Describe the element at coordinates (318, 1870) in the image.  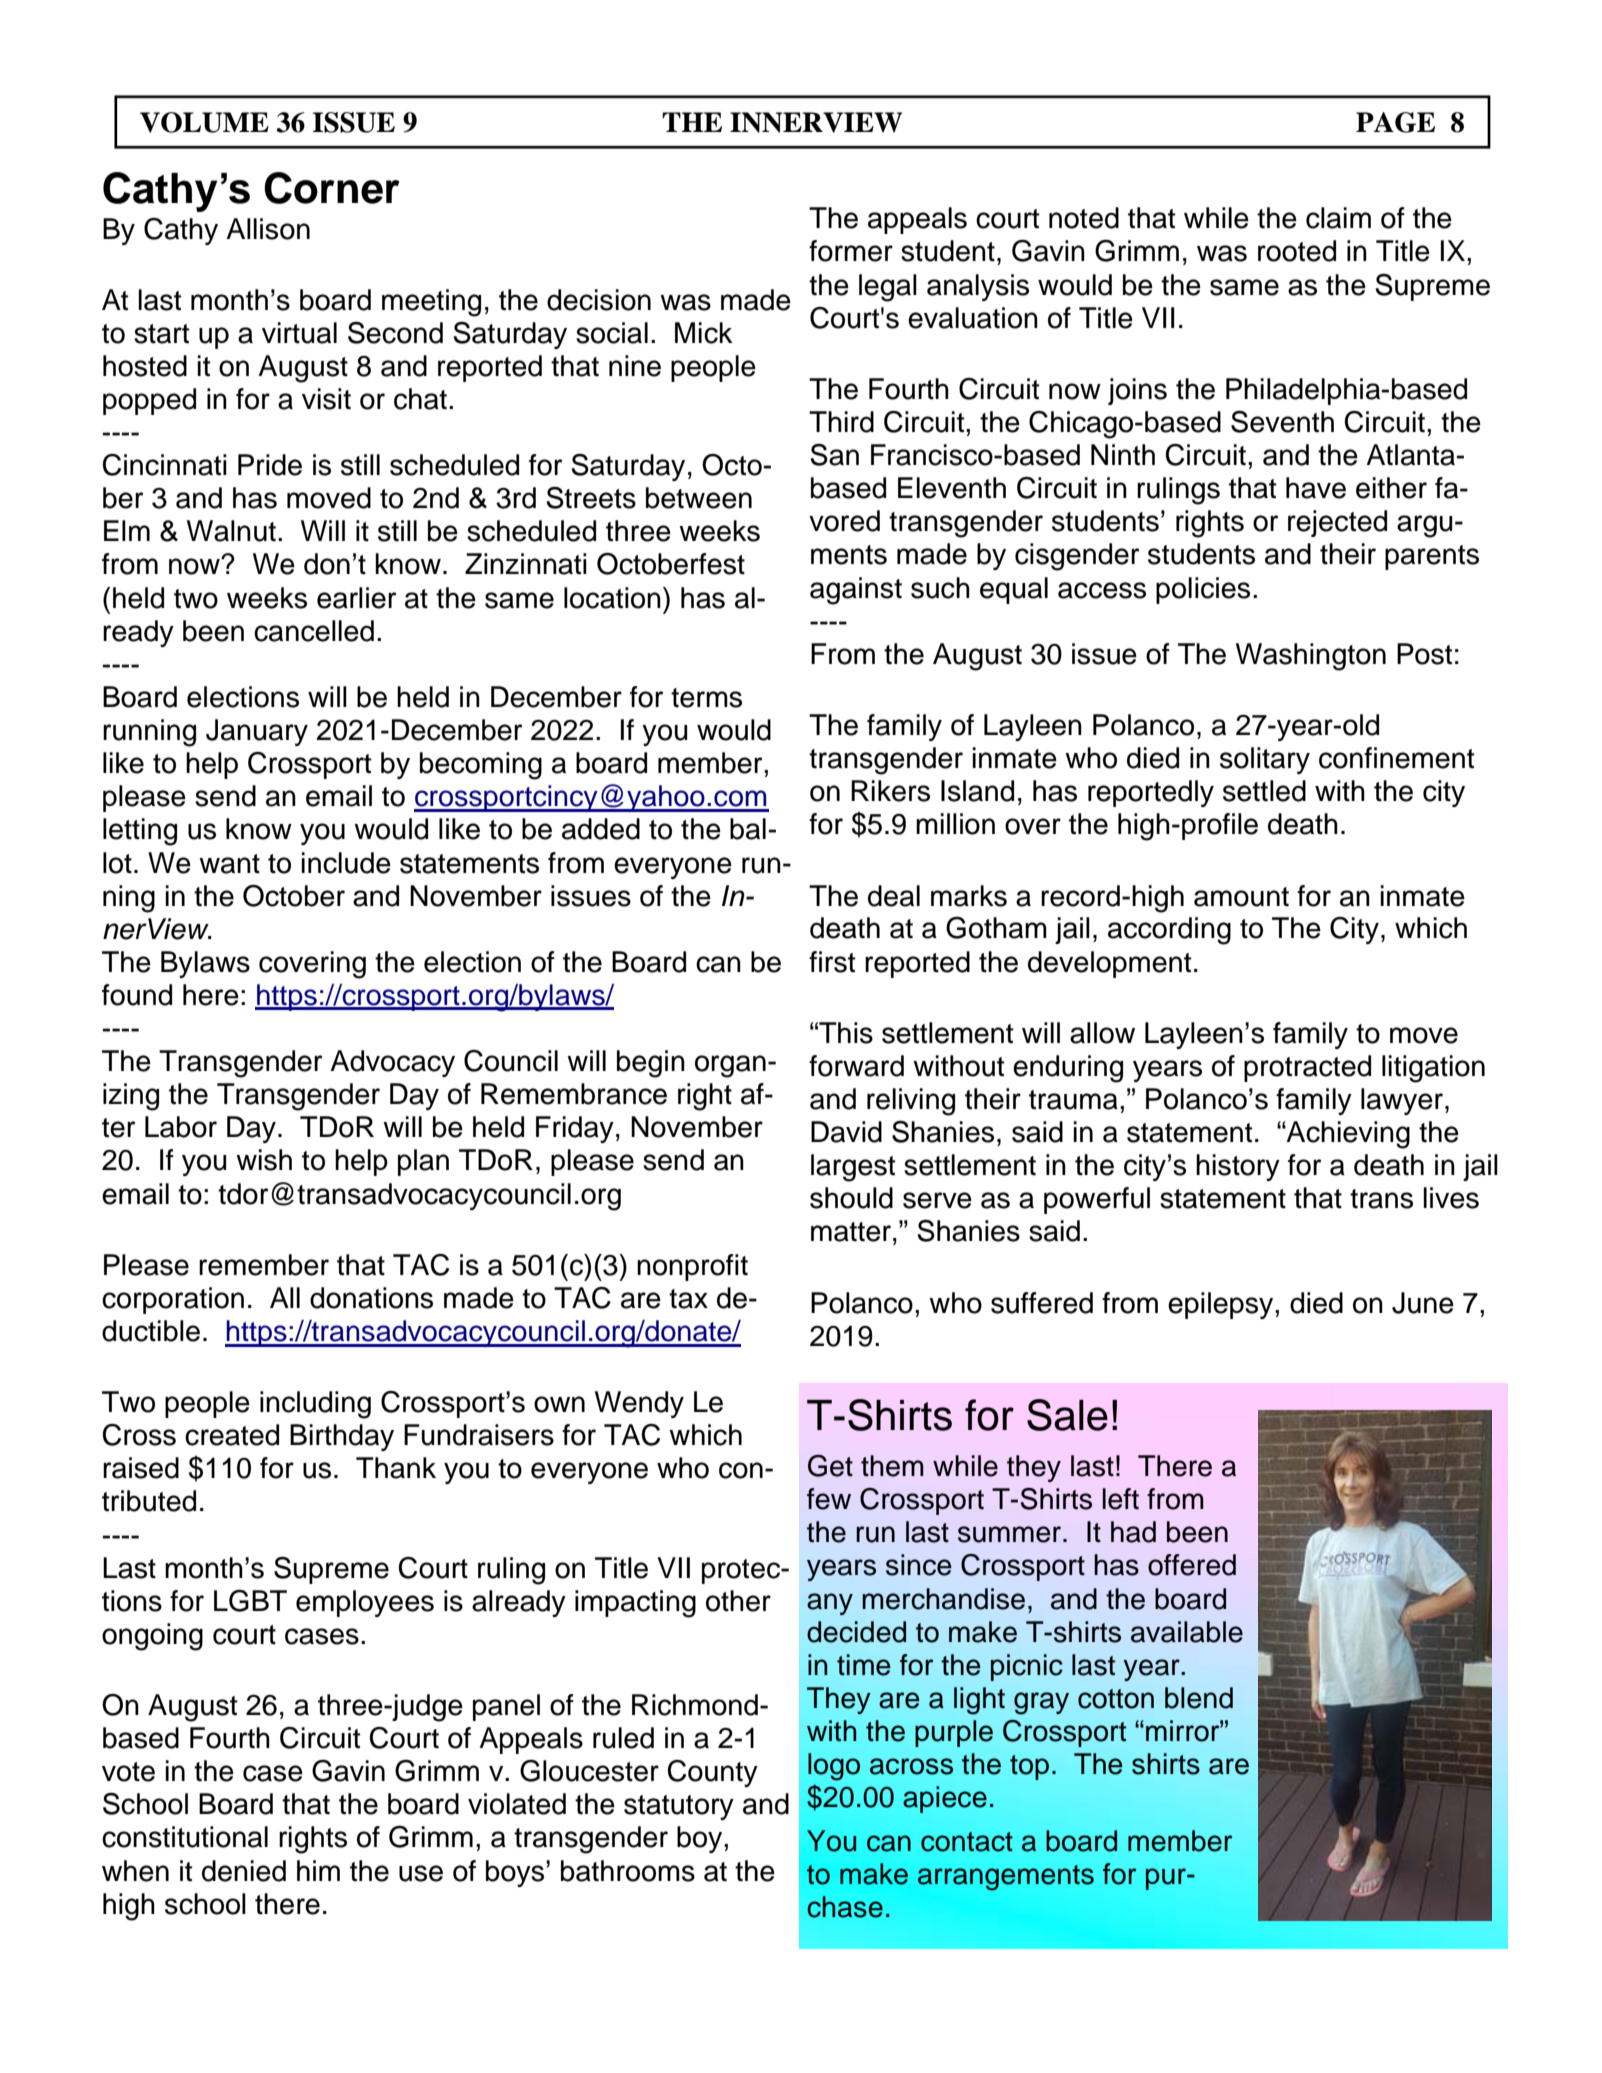
I see `him` at that location.
